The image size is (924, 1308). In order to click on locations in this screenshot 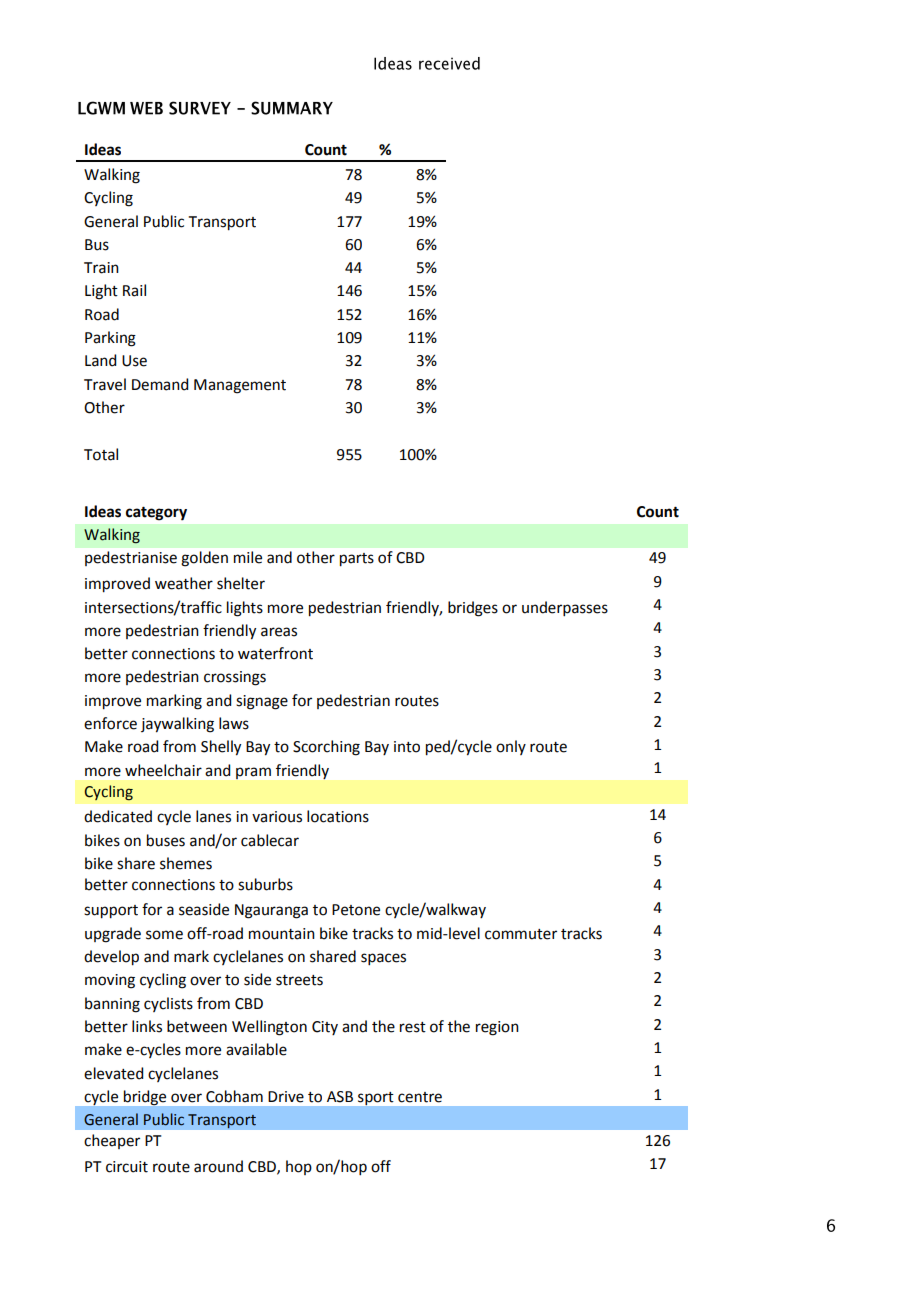, I will do `click(338, 816)`.
